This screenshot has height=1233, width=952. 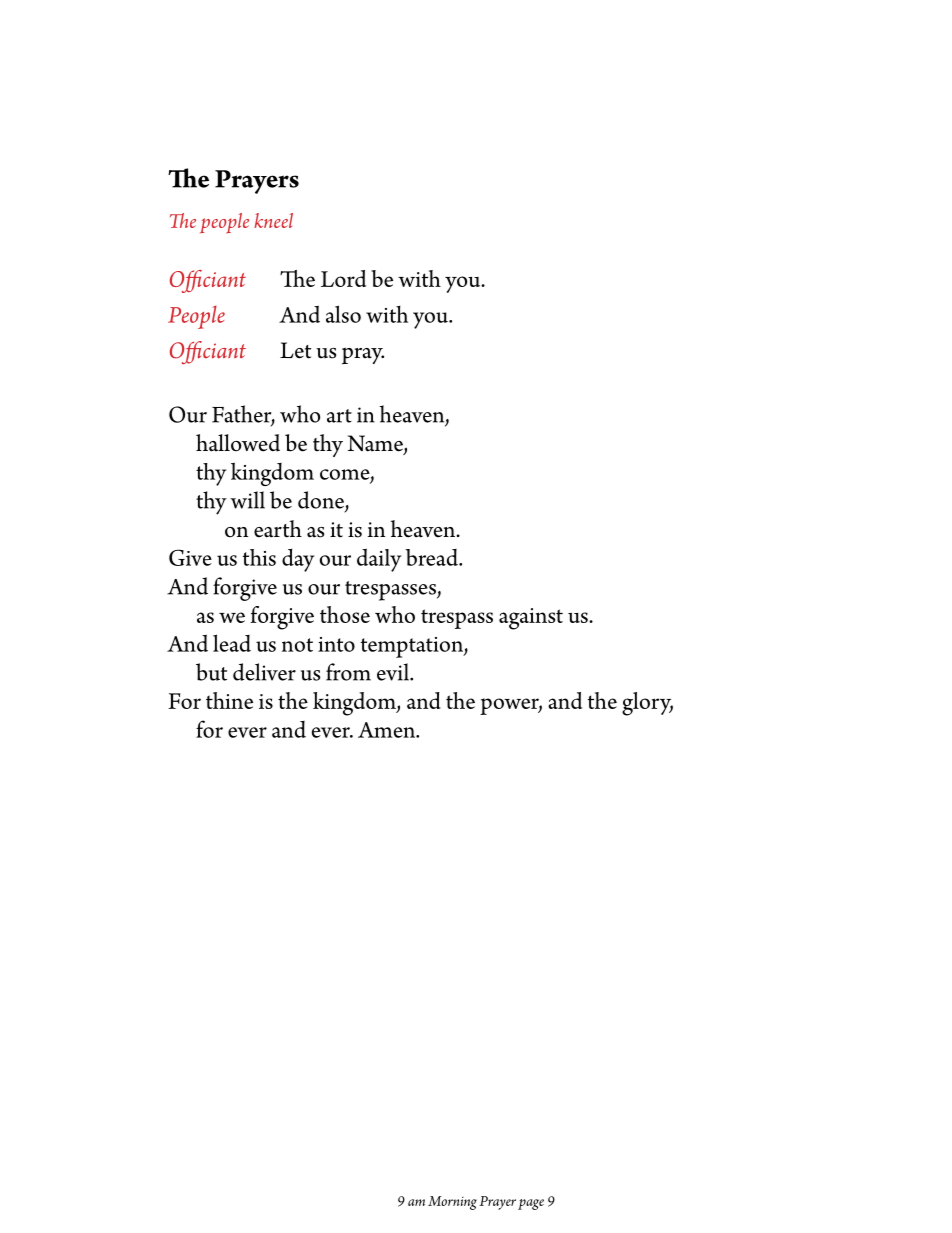 I want to click on glory, so click(x=647, y=704).
